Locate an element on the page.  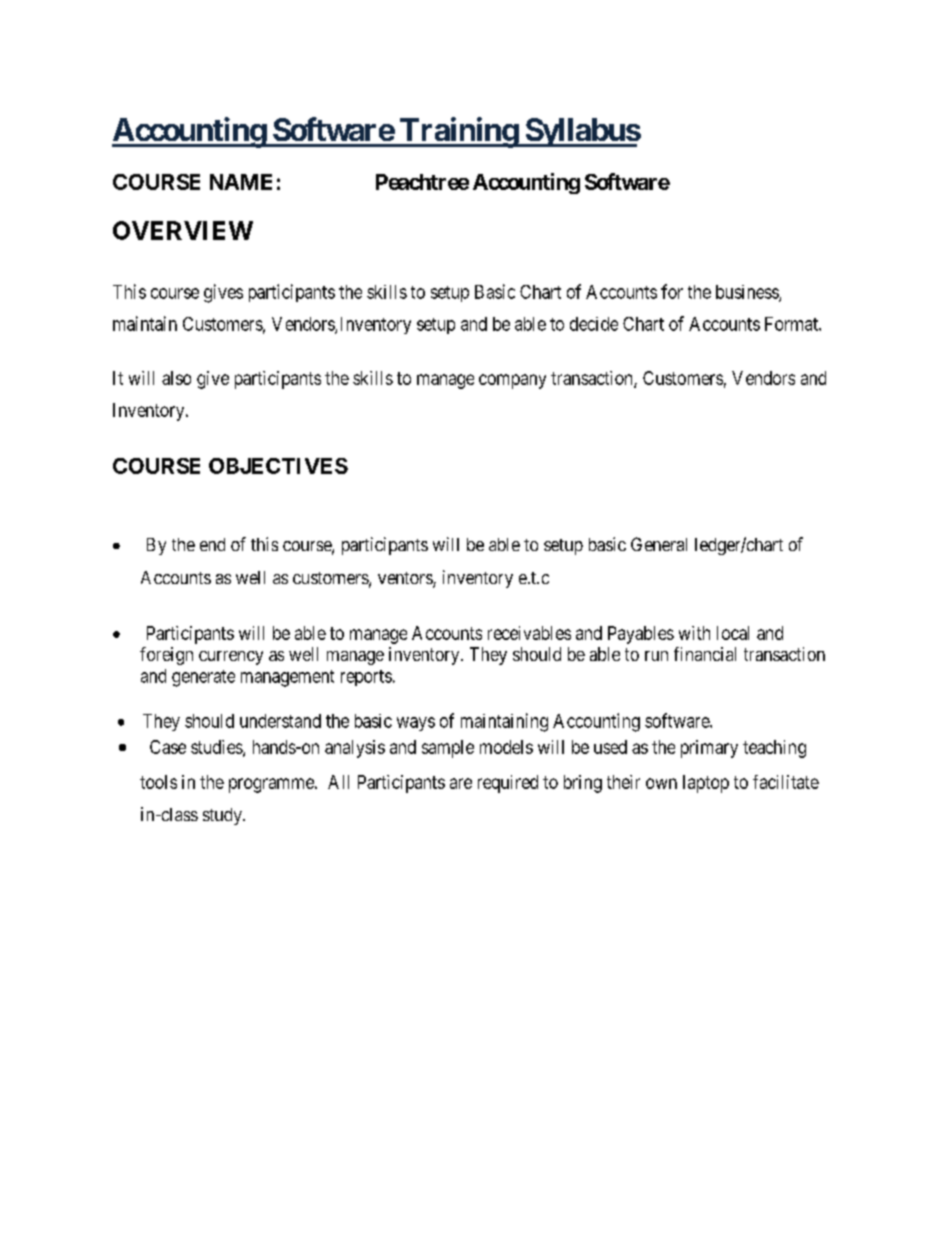
General is located at coordinates (659, 544).
